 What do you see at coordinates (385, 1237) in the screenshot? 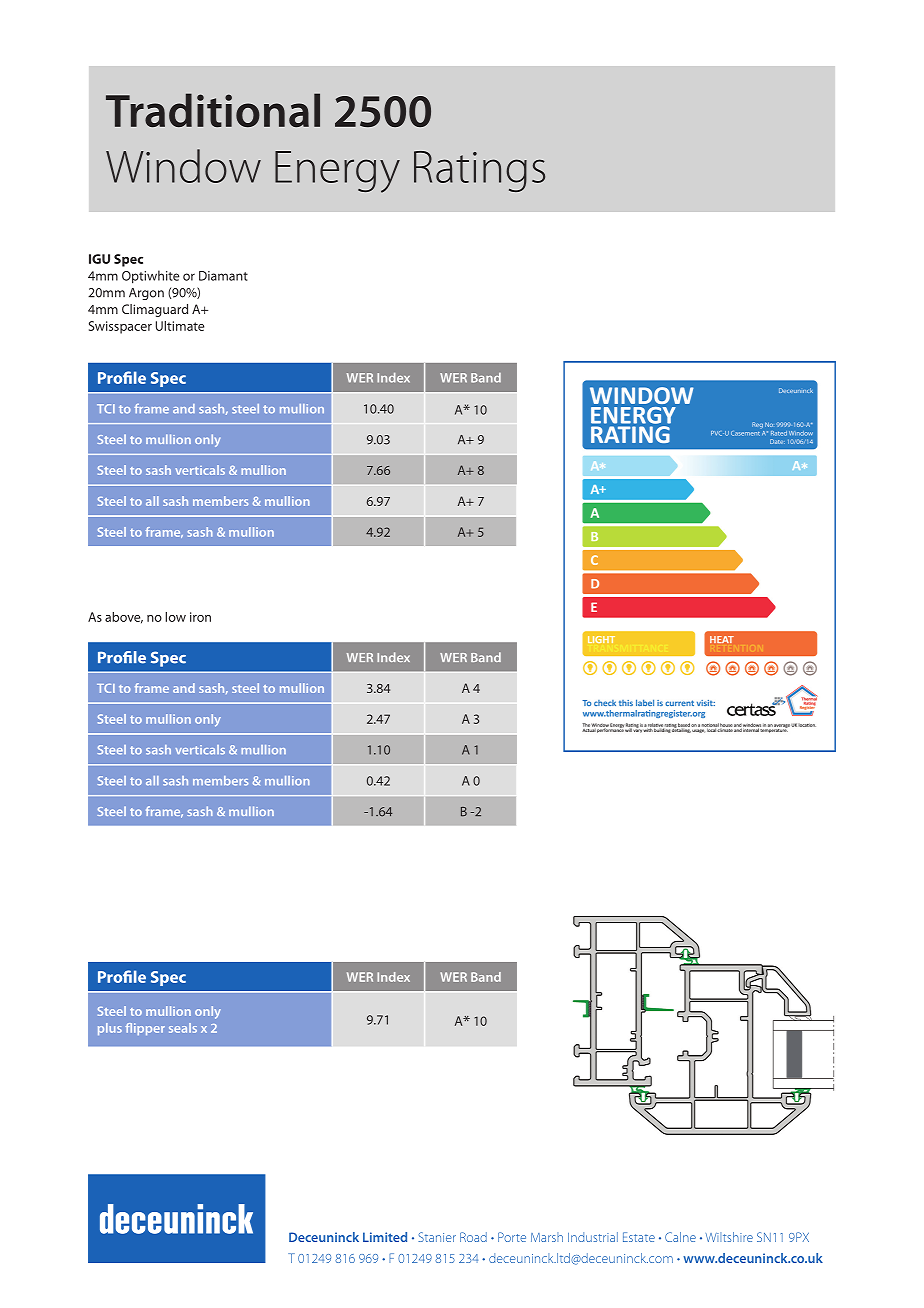
I see `Limited` at bounding box center [385, 1237].
